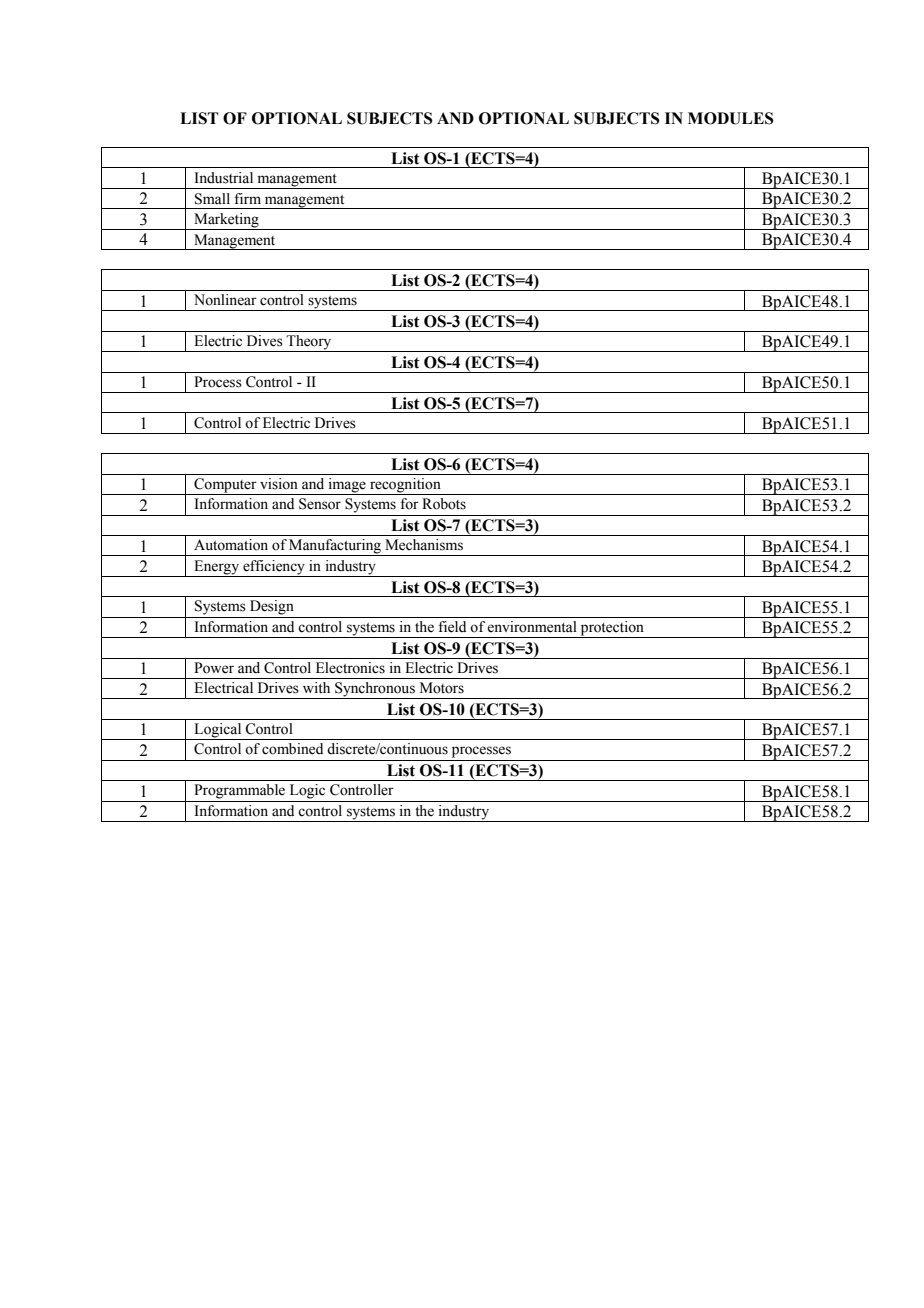 The height and width of the screenshot is (1308, 924). Describe the element at coordinates (292, 749) in the screenshot. I see `combined` at that location.
